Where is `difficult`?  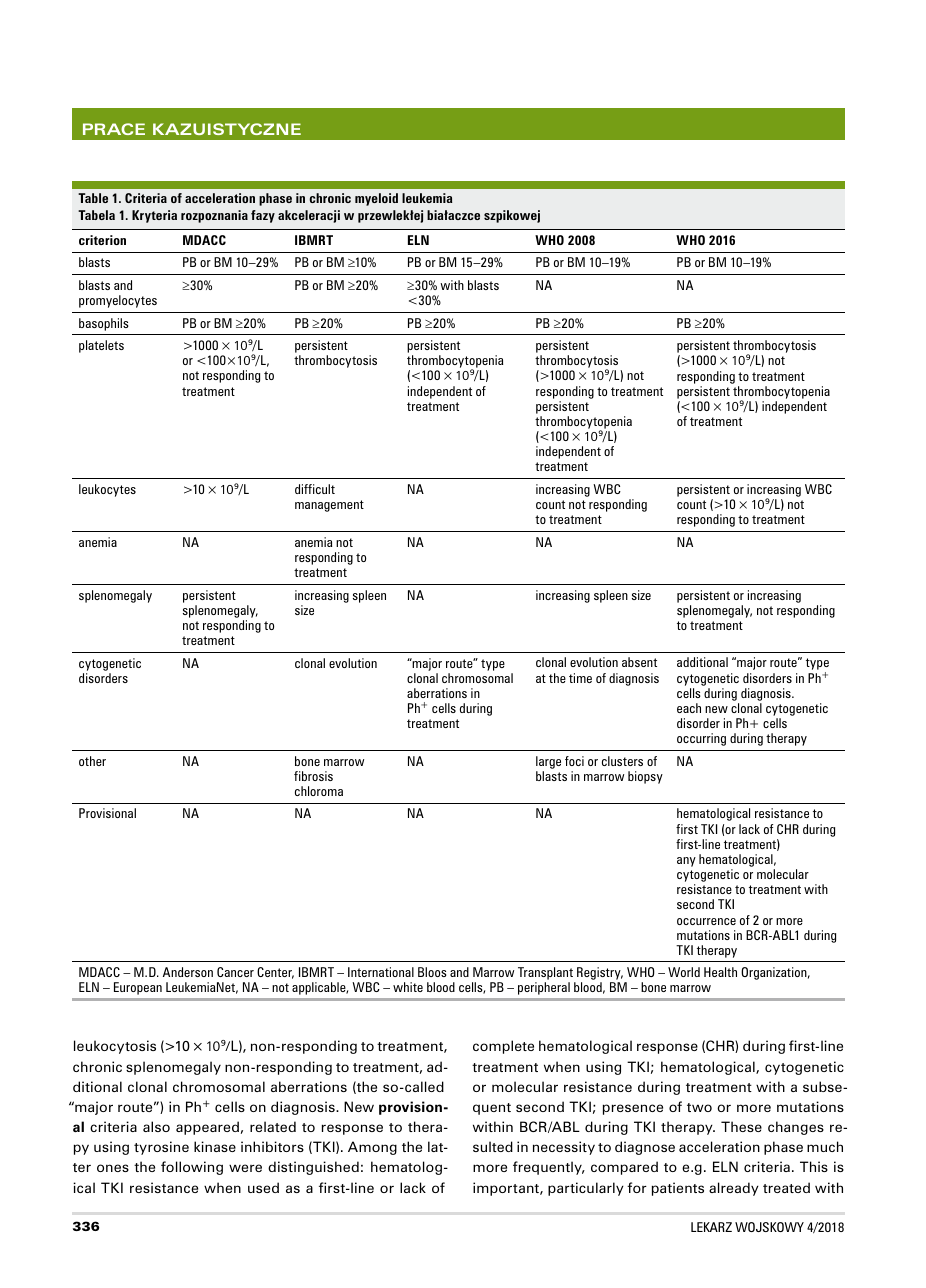
difficult is located at coordinates (315, 489).
